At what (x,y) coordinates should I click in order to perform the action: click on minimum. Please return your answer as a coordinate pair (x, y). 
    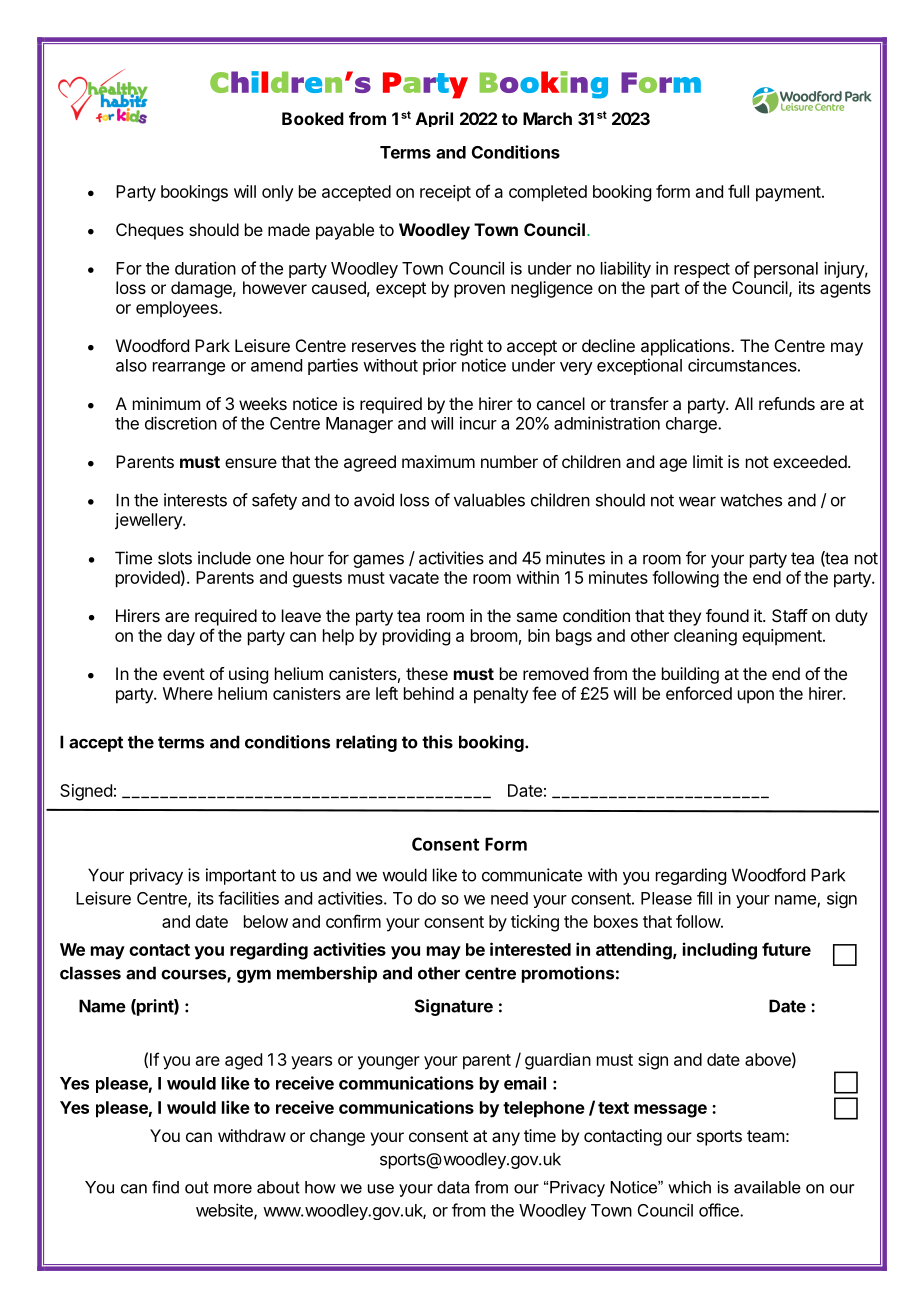
    Looking at the image, I should click on (166, 403).
